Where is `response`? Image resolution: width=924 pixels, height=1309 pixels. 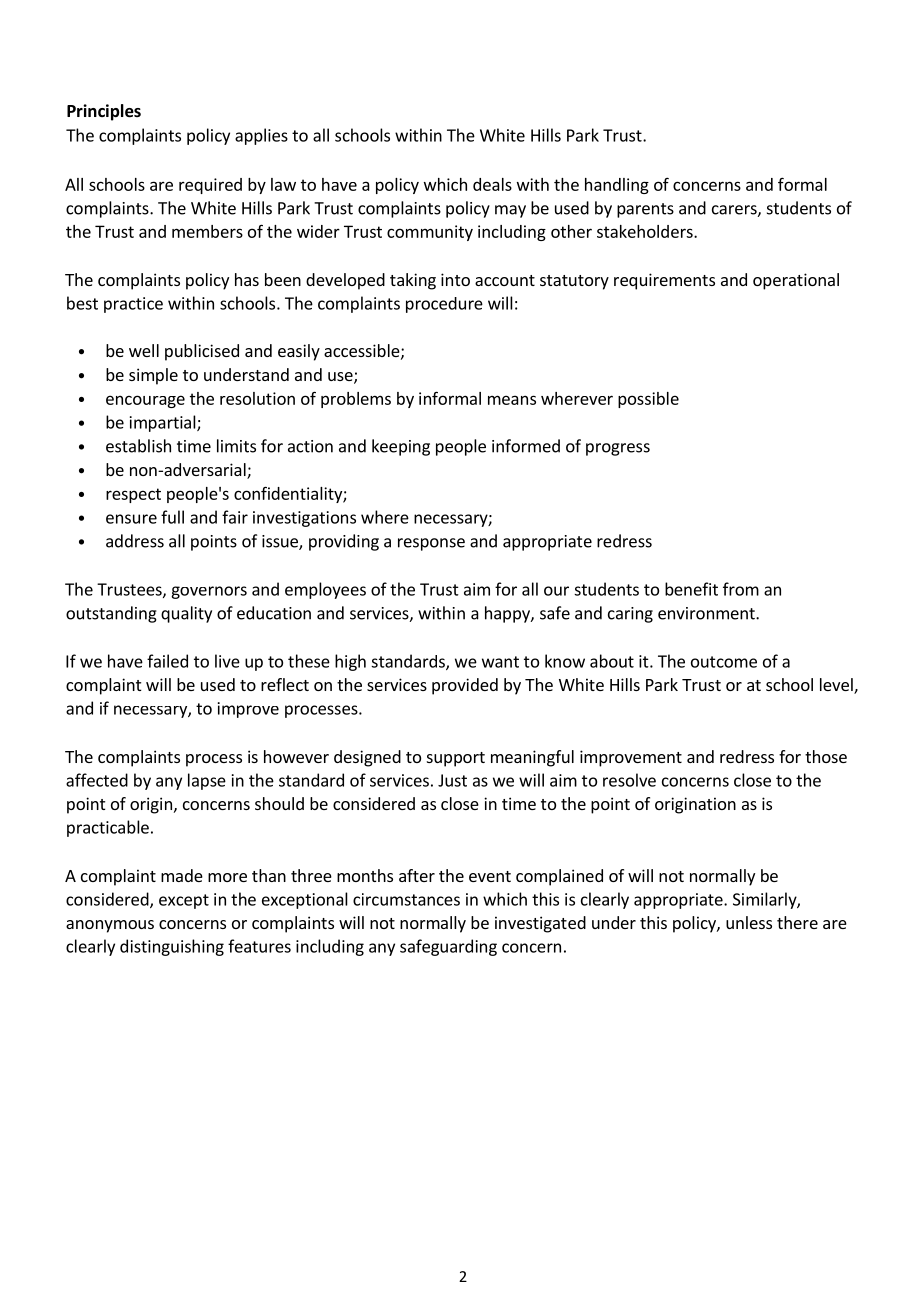
response is located at coordinates (431, 544).
